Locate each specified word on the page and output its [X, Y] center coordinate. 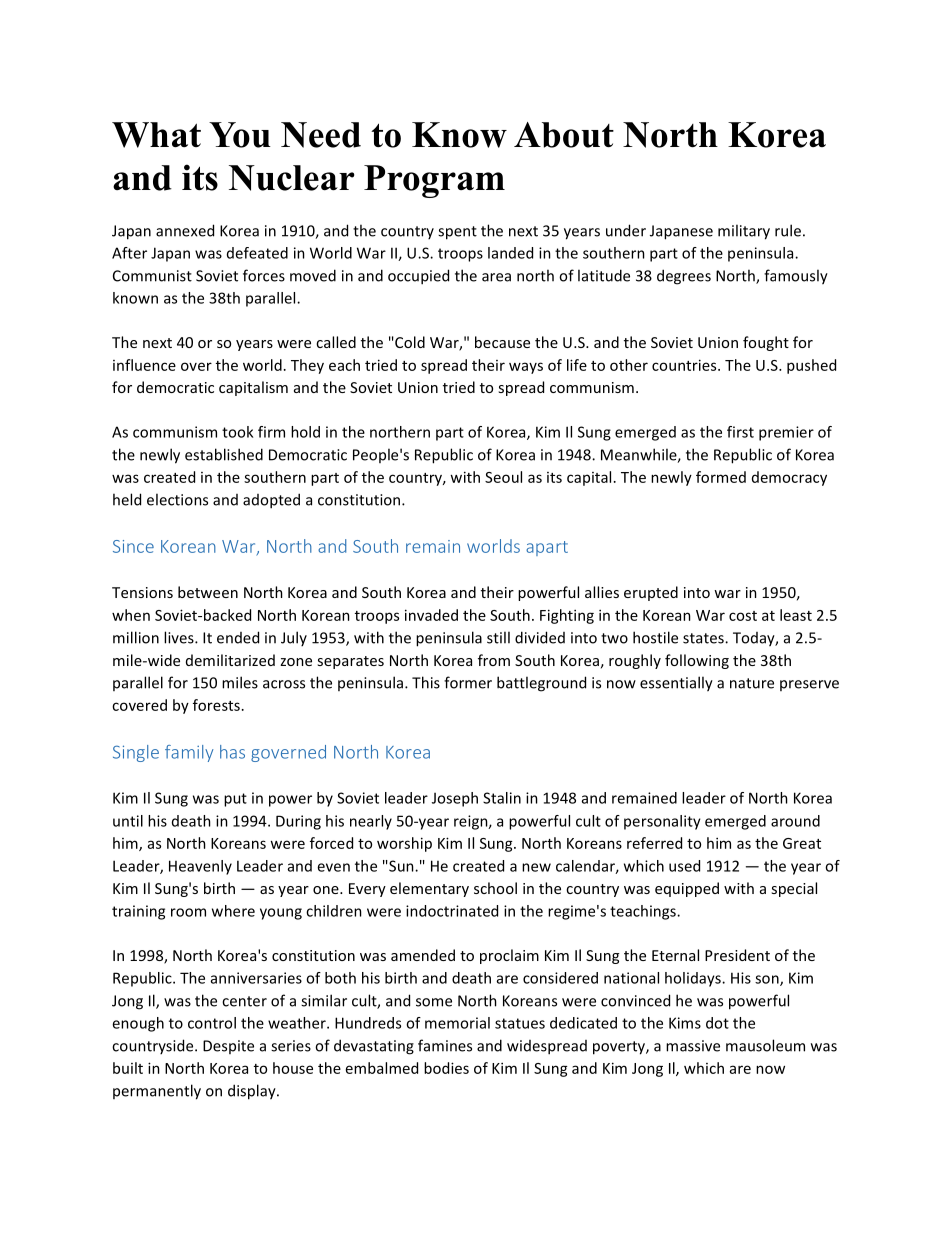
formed [721, 477]
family [189, 753]
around [795, 821]
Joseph [455, 799]
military [744, 232]
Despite [228, 1047]
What [156, 135]
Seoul [503, 477]
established [224, 454]
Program [434, 181]
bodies [446, 1068]
